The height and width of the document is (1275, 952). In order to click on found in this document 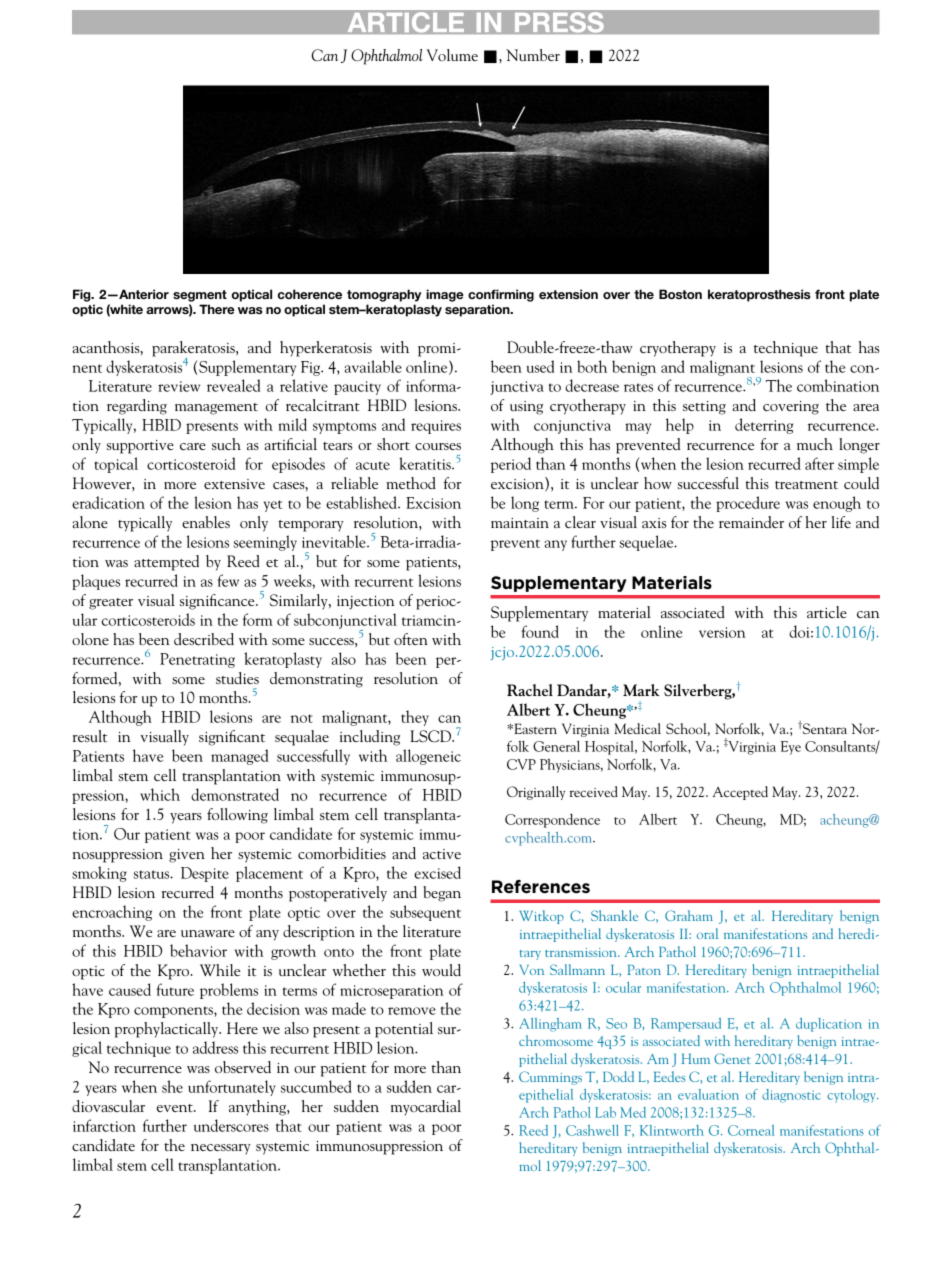, I will do `click(540, 631)`.
